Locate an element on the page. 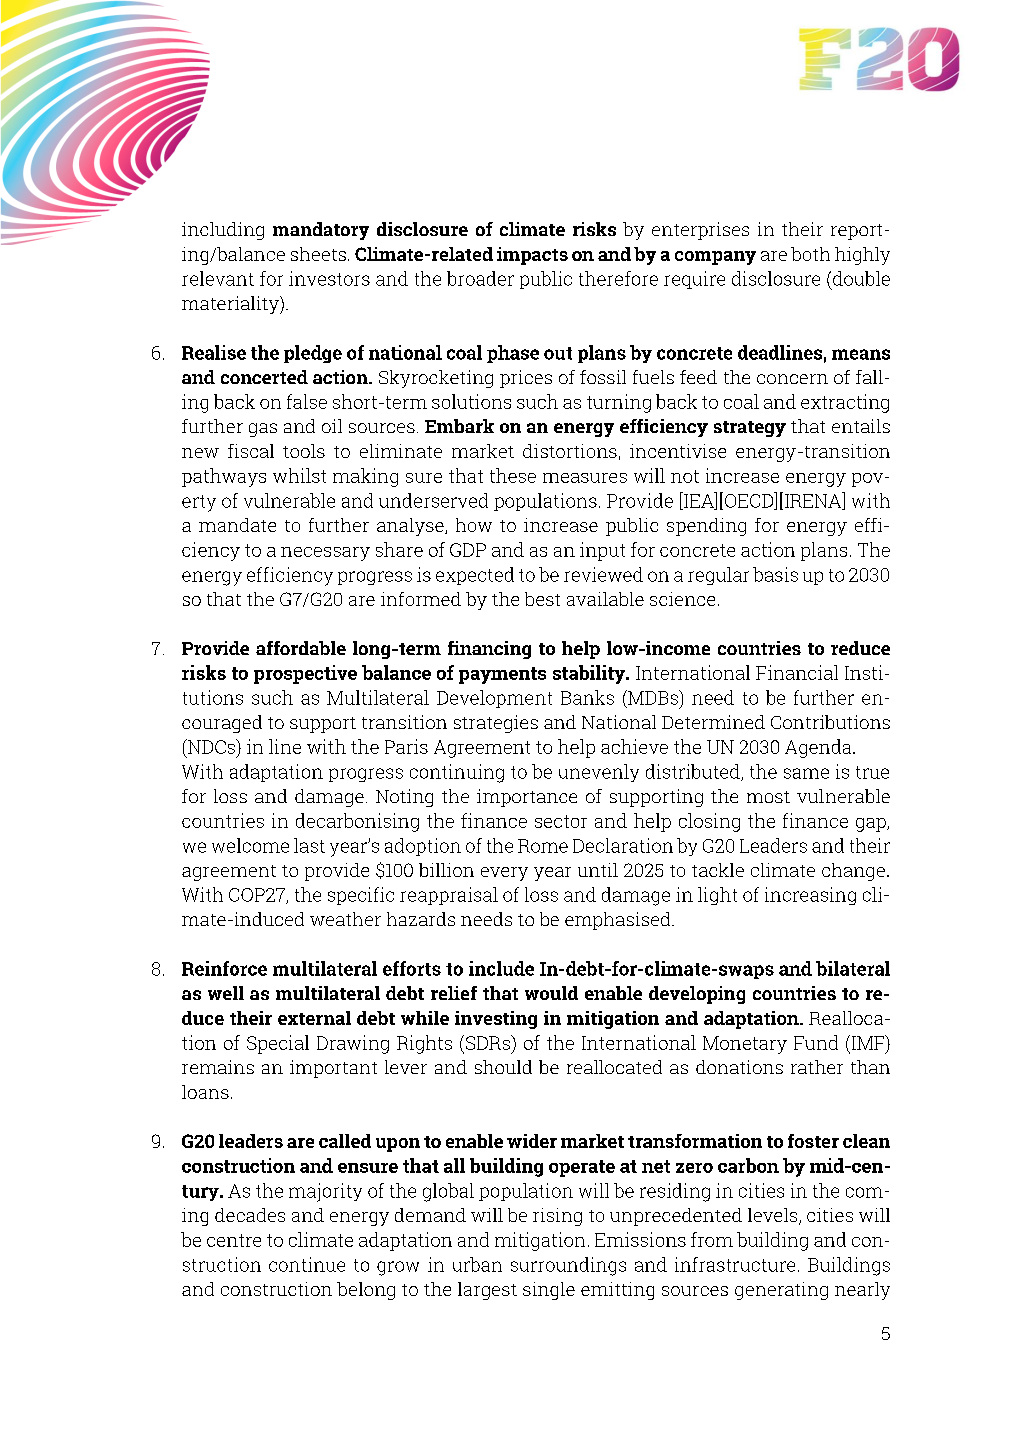  same is located at coordinates (806, 773).
